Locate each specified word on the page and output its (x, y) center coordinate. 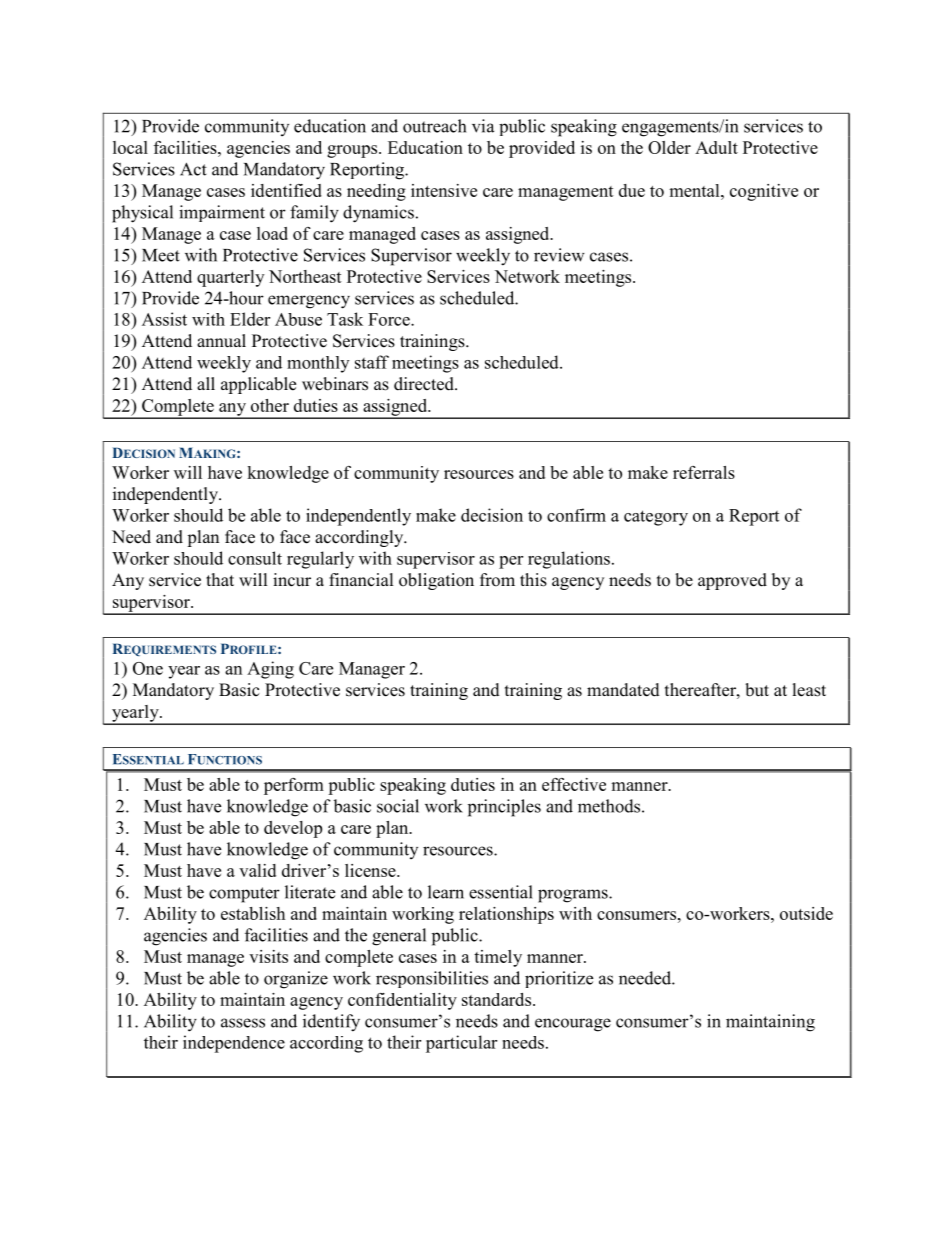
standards (498, 999)
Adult (716, 147)
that (220, 579)
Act (193, 169)
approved (732, 581)
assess (243, 1023)
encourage (573, 1025)
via (483, 126)
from (497, 580)
